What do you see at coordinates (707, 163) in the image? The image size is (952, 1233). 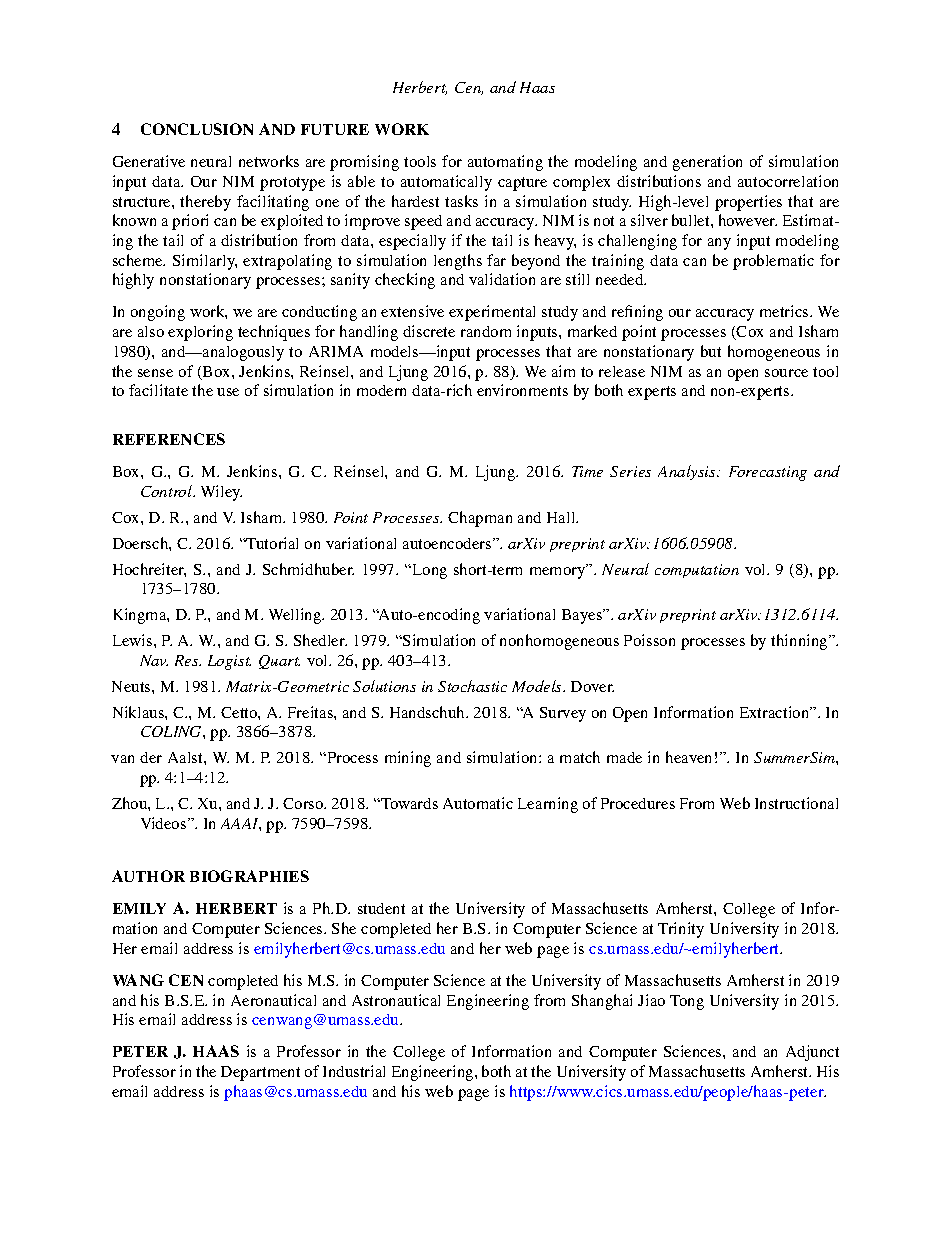 I see `generation` at bounding box center [707, 163].
